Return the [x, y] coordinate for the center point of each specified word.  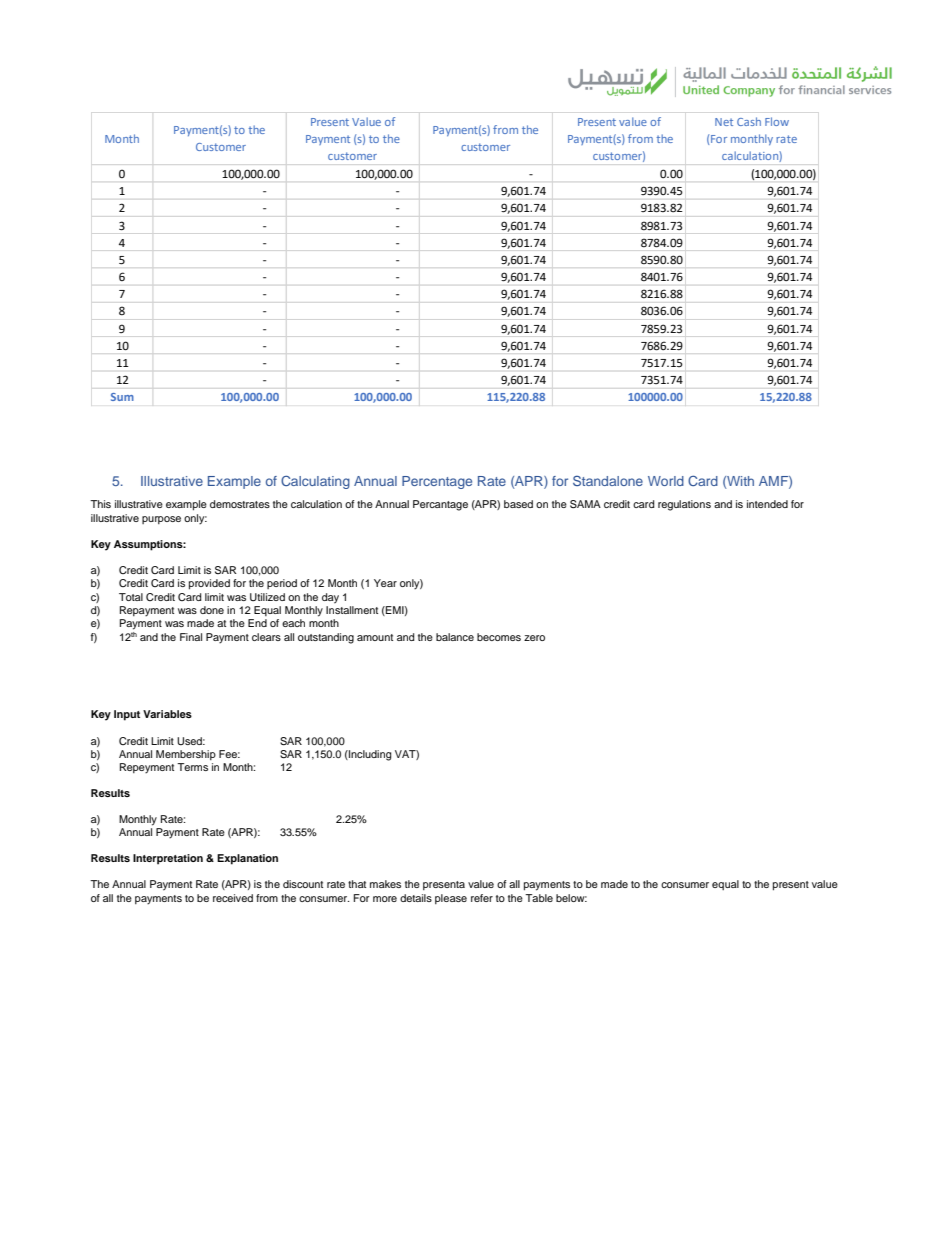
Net [724, 122]
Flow [777, 121]
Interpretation [168, 859]
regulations [684, 505]
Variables [167, 714]
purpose [161, 520]
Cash [749, 121]
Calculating [315, 482]
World [666, 481]
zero [534, 638]
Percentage [437, 482]
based [518, 504]
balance [455, 637]
